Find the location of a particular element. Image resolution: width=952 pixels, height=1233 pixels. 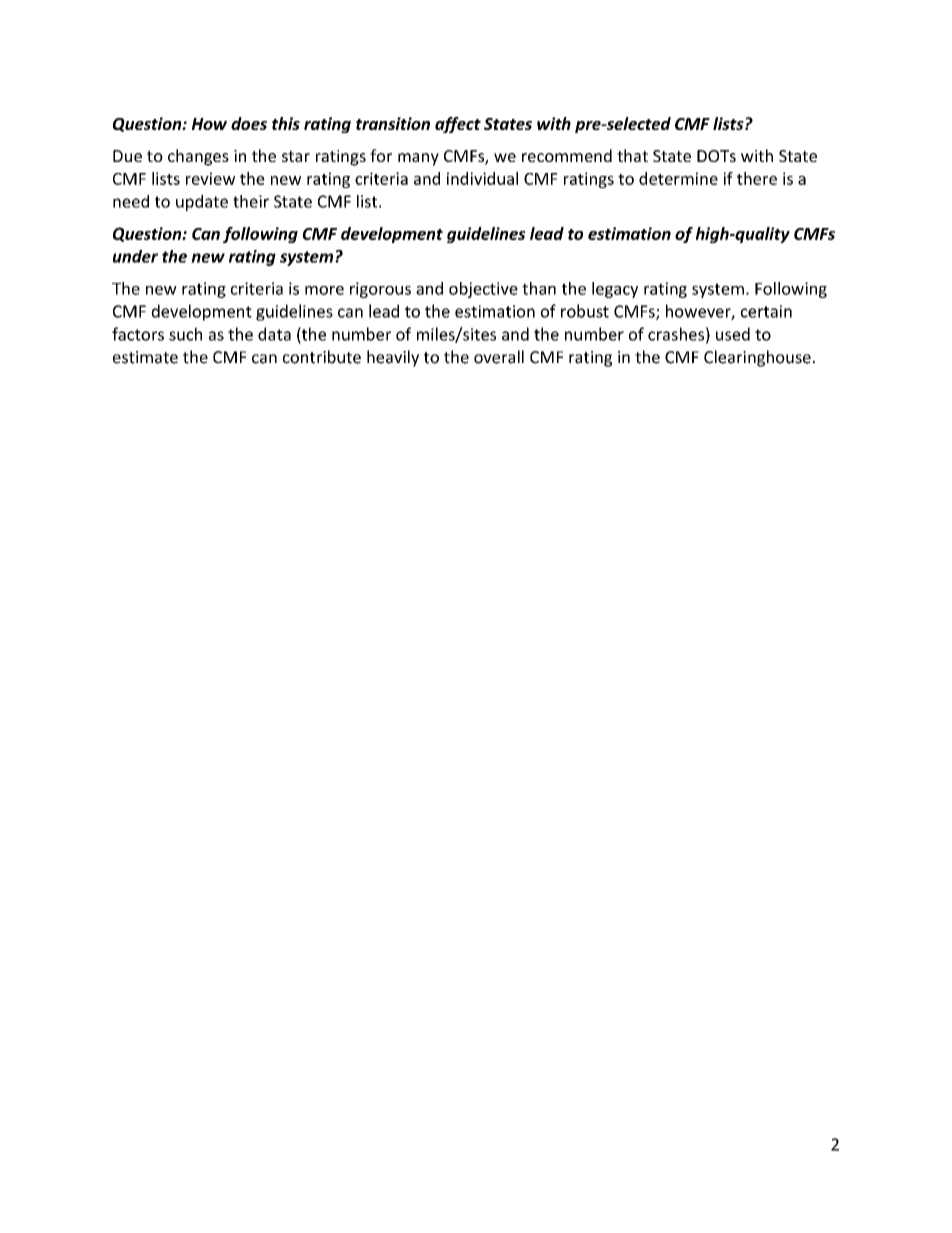

that is located at coordinates (632, 155).
